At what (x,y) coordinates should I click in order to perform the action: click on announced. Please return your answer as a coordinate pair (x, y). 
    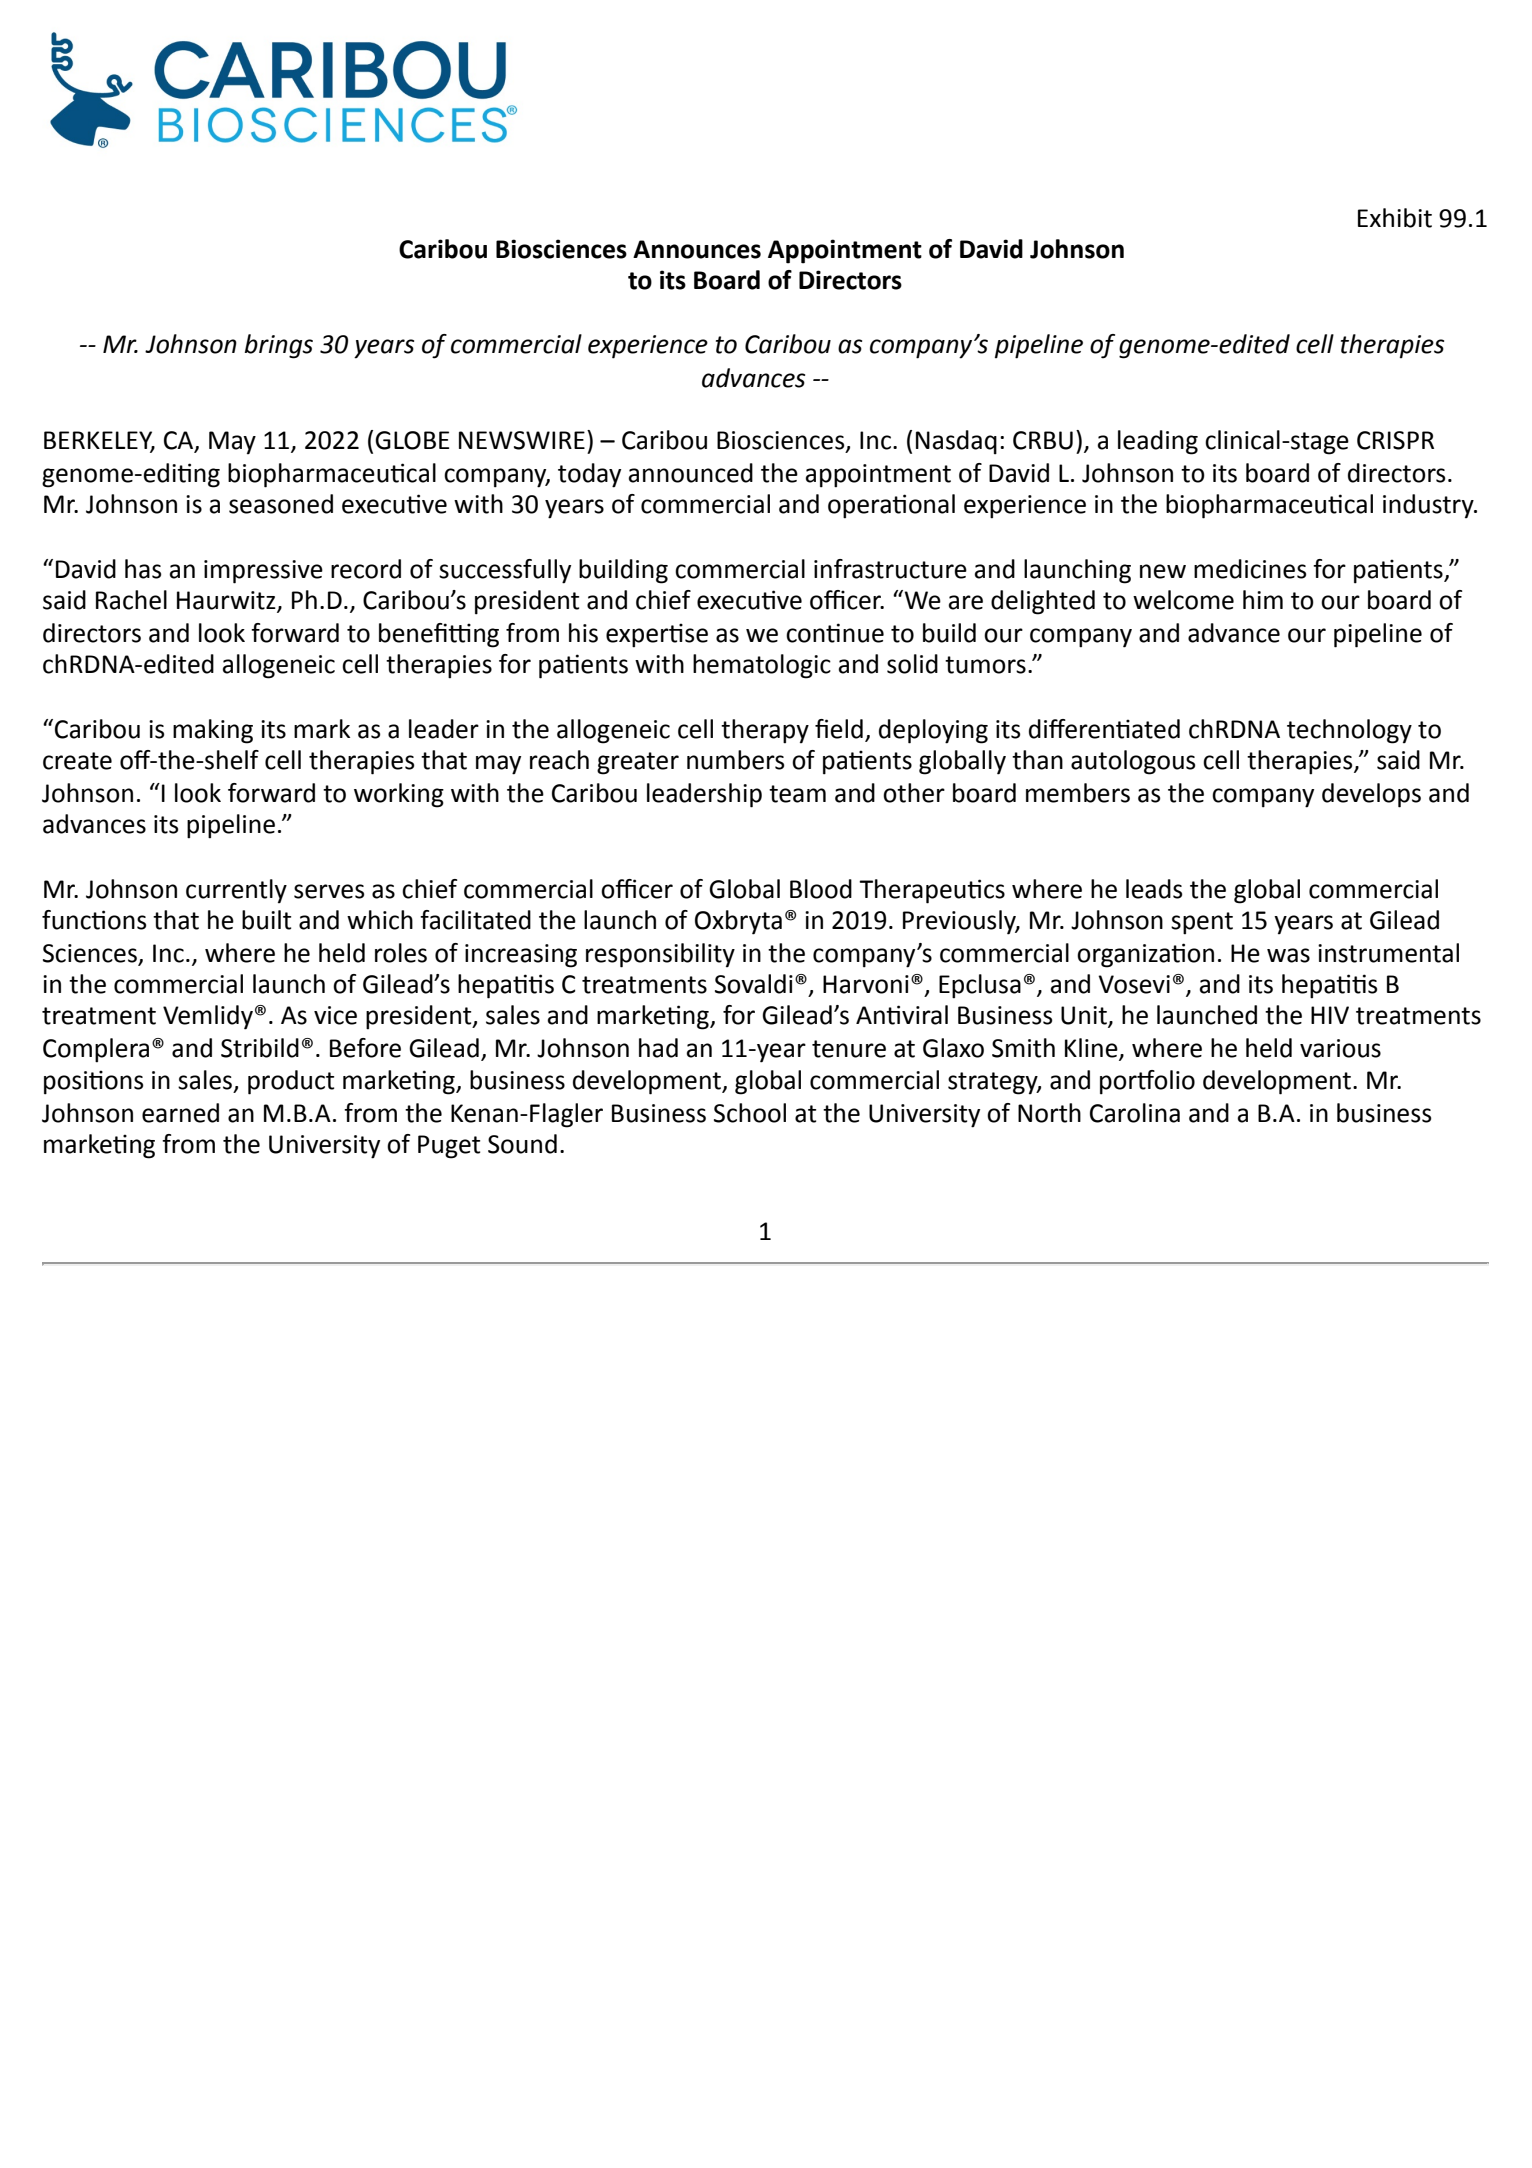
    Looking at the image, I should click on (691, 473).
